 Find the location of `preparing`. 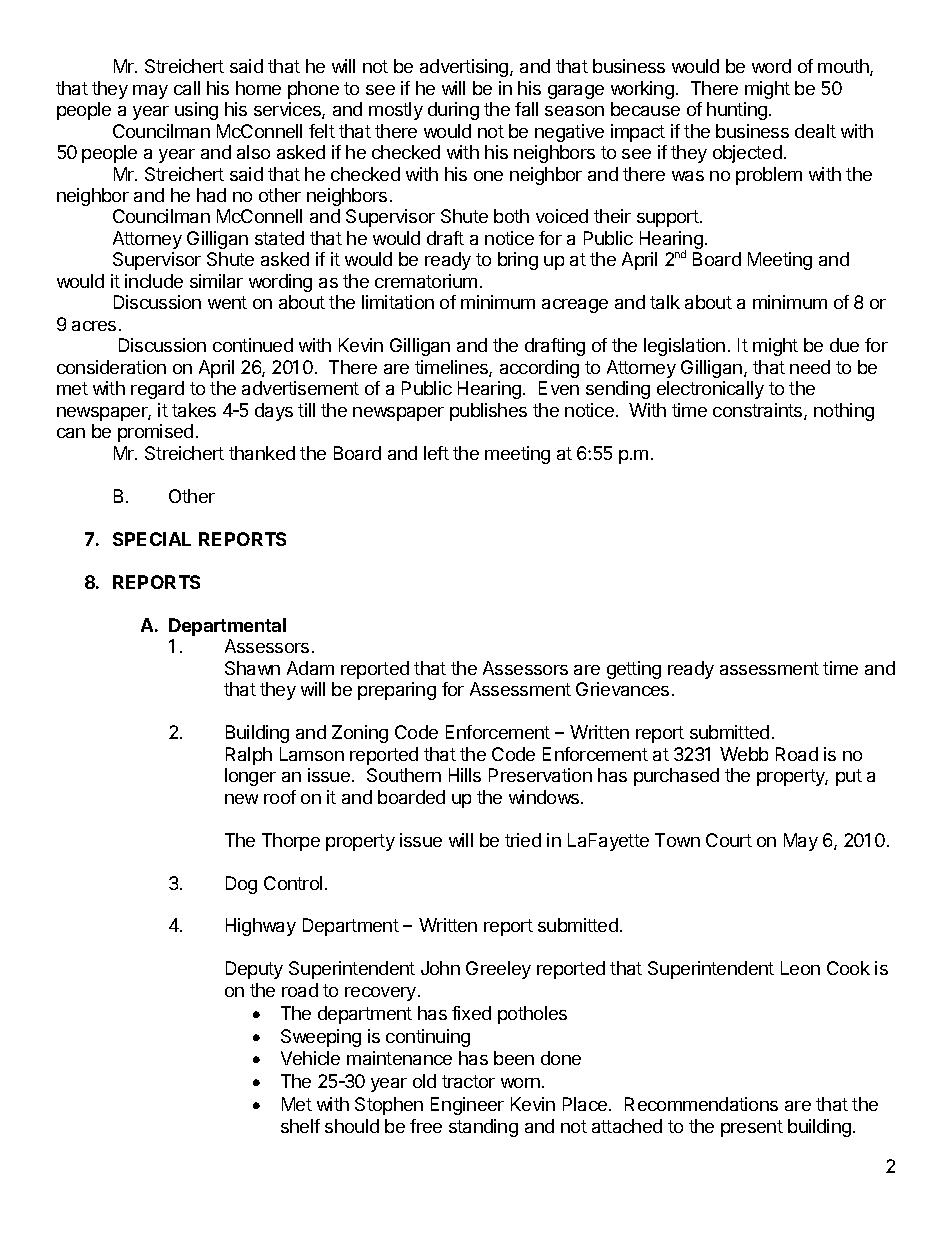

preparing is located at coordinates (397, 691).
